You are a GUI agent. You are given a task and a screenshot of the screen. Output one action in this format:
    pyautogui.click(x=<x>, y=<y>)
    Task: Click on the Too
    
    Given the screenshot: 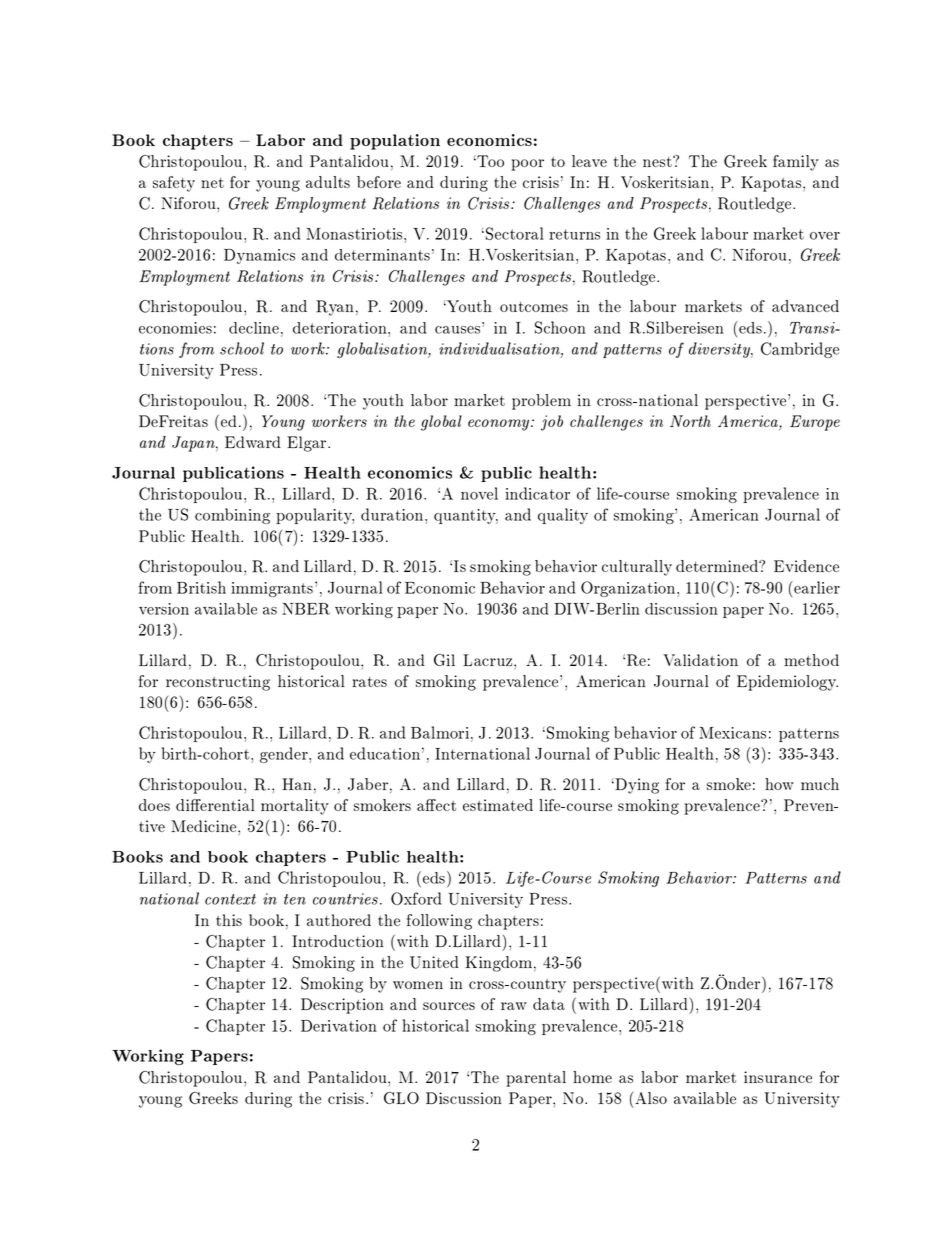 What is the action you would take?
    pyautogui.click(x=489, y=161)
